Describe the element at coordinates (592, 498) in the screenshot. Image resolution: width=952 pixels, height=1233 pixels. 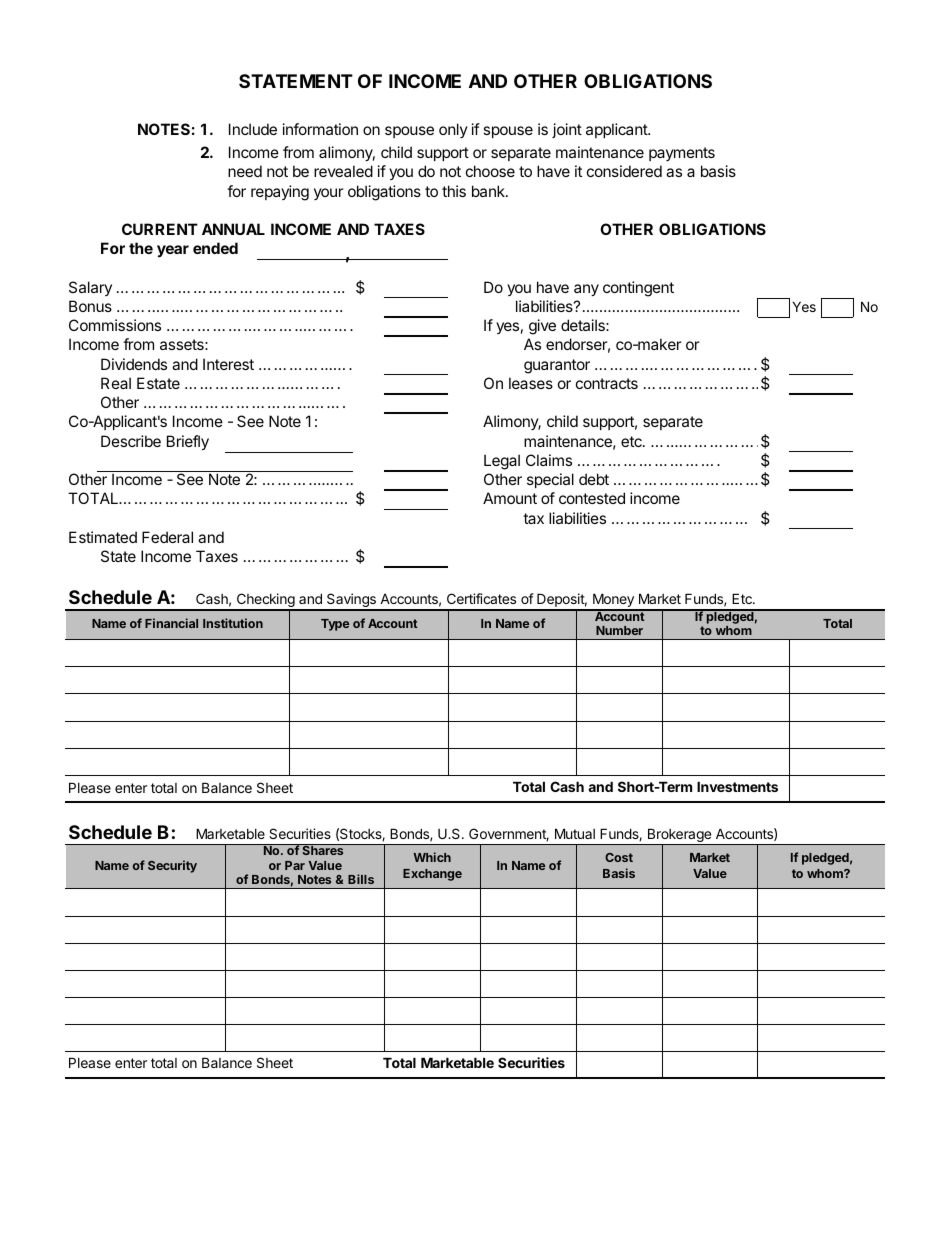
I see `contested` at that location.
